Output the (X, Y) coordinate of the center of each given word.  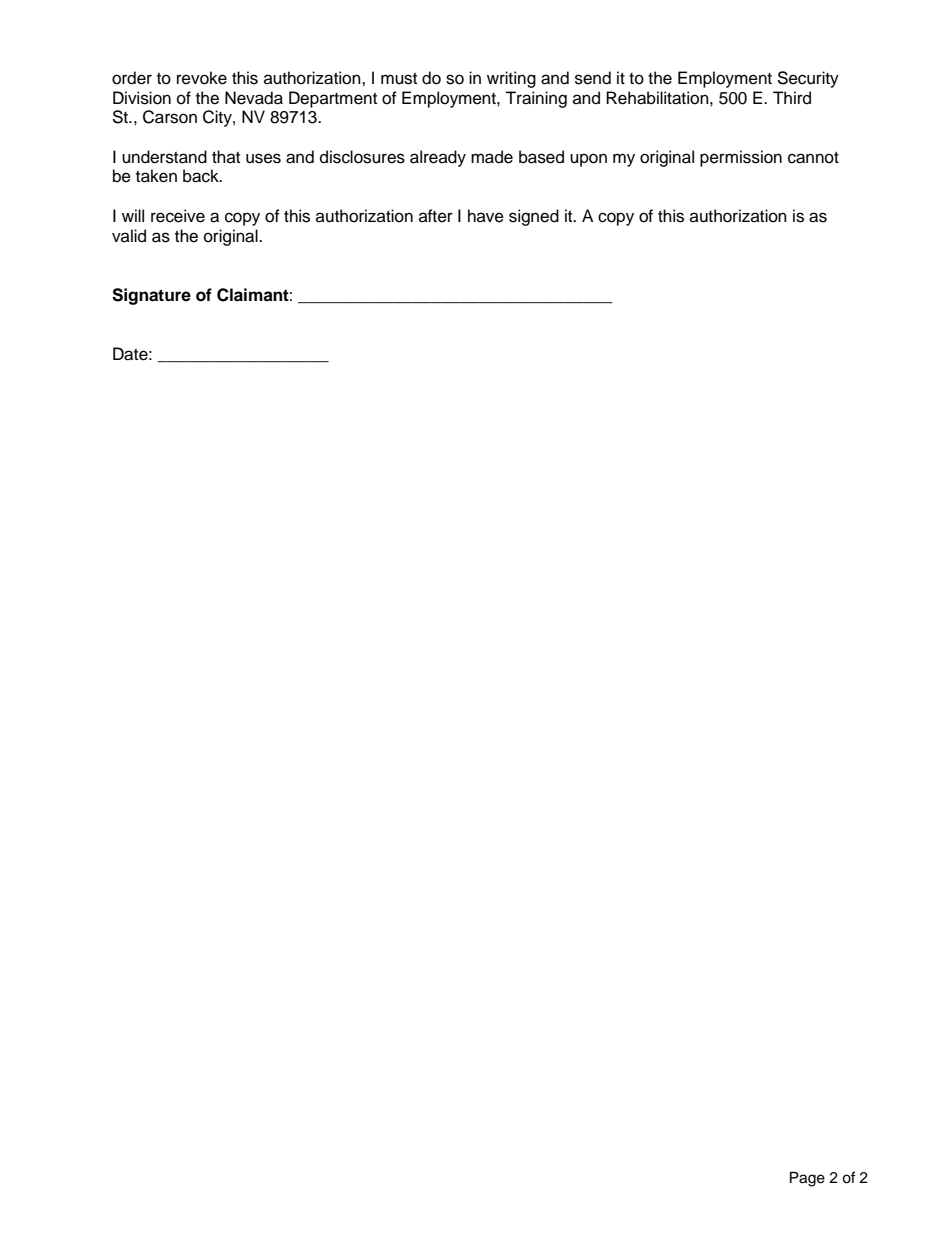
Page (807, 1179)
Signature (151, 296)
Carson (170, 117)
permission (741, 158)
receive (178, 216)
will (133, 215)
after (436, 216)
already (438, 158)
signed (534, 217)
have (486, 216)
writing (511, 79)
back (202, 176)
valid (129, 236)
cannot (813, 158)
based (541, 157)
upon (588, 160)
